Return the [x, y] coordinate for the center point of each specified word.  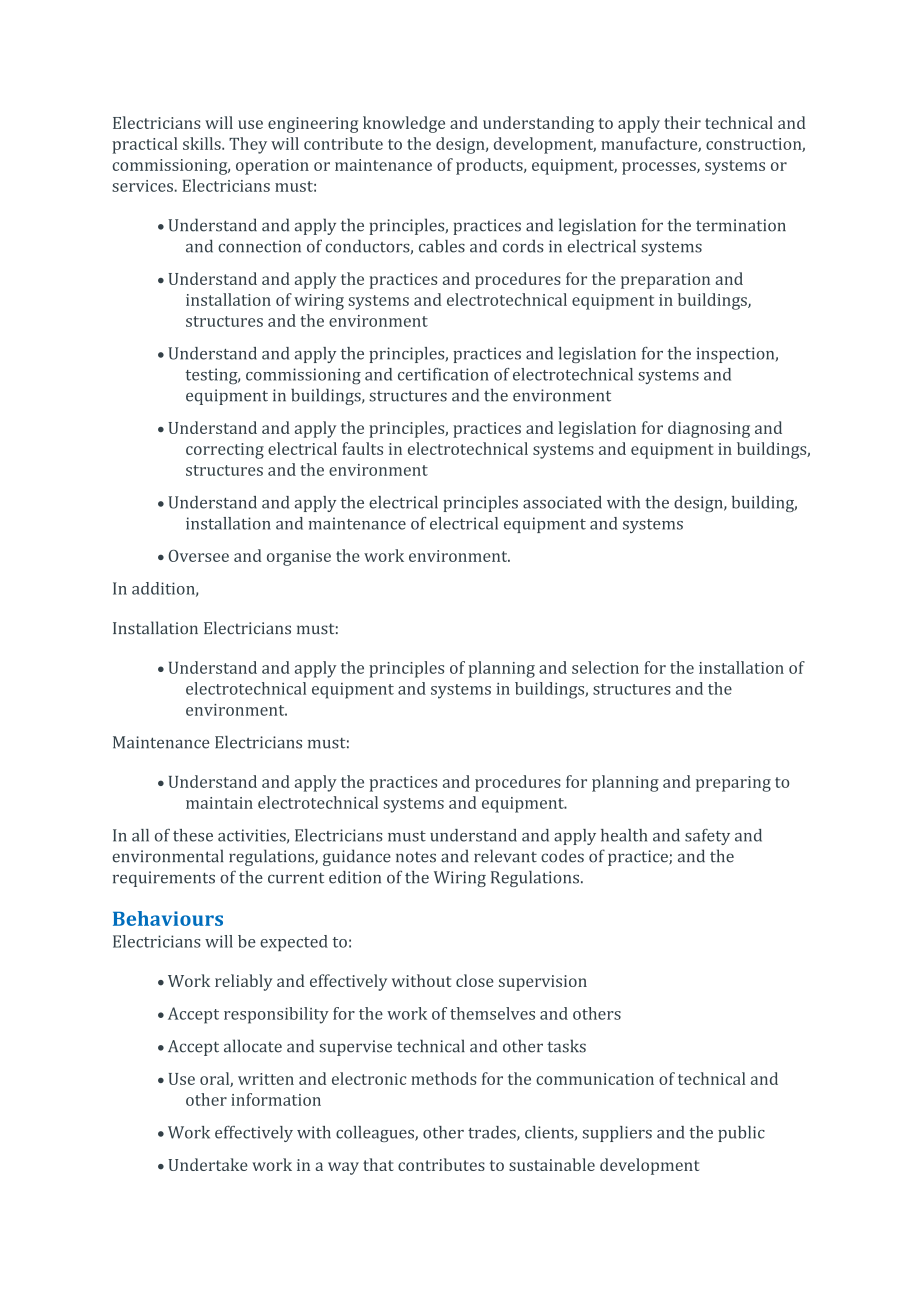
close [475, 980]
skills [203, 143]
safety [707, 837]
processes [660, 168]
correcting [225, 451]
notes [416, 857]
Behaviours [168, 918]
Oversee [198, 556]
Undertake [208, 1164]
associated [562, 502]
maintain [219, 803]
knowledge [404, 124]
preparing [733, 784]
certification [443, 374]
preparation [665, 281]
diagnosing [709, 429]
